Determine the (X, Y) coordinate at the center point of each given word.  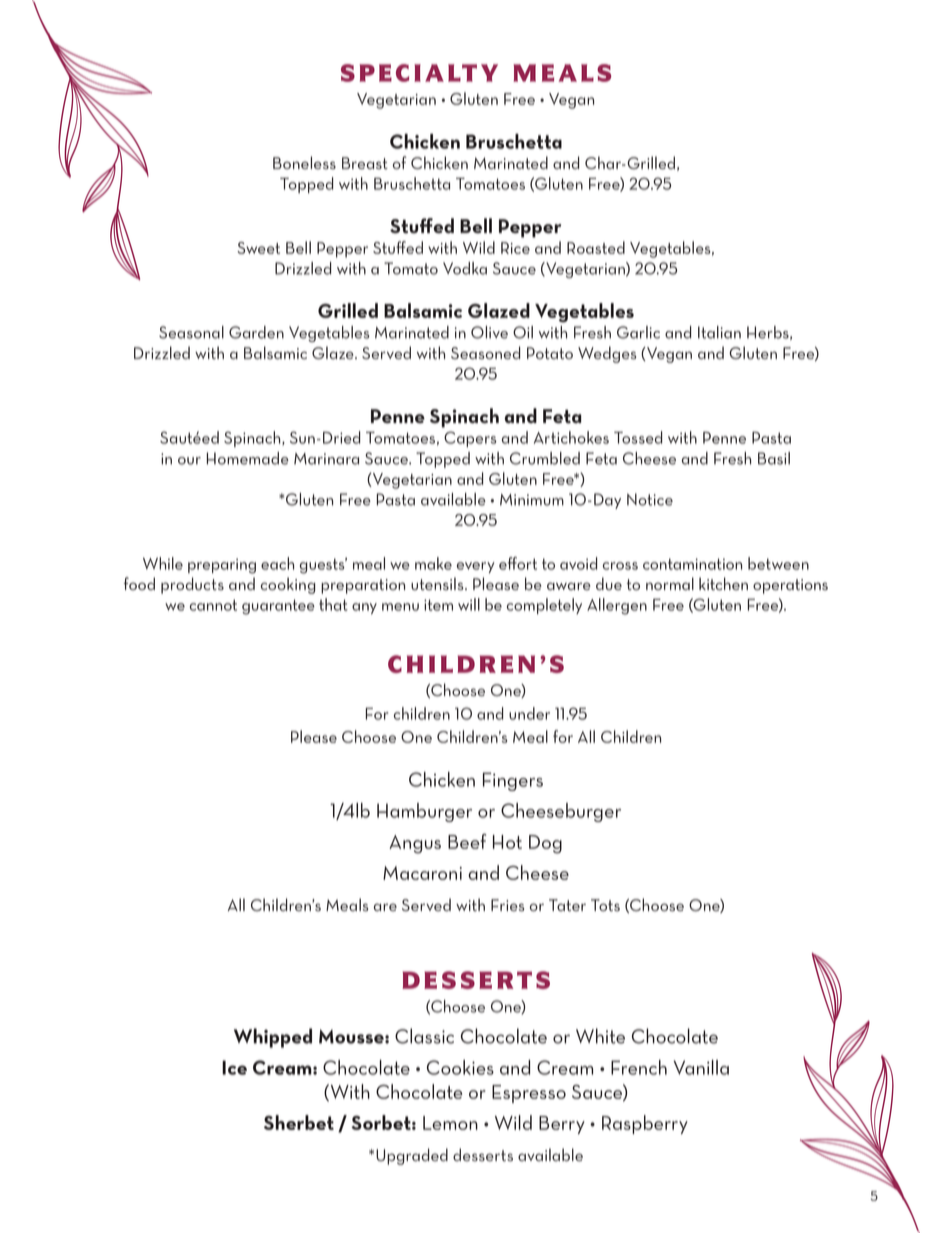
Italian (719, 332)
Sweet (258, 248)
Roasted (596, 247)
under (529, 713)
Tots (605, 905)
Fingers (513, 781)
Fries (507, 905)
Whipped (273, 1038)
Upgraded (412, 1156)
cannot (213, 605)
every (476, 567)
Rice (515, 248)
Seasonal (191, 332)
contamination (692, 564)
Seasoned (485, 352)
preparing (222, 566)
